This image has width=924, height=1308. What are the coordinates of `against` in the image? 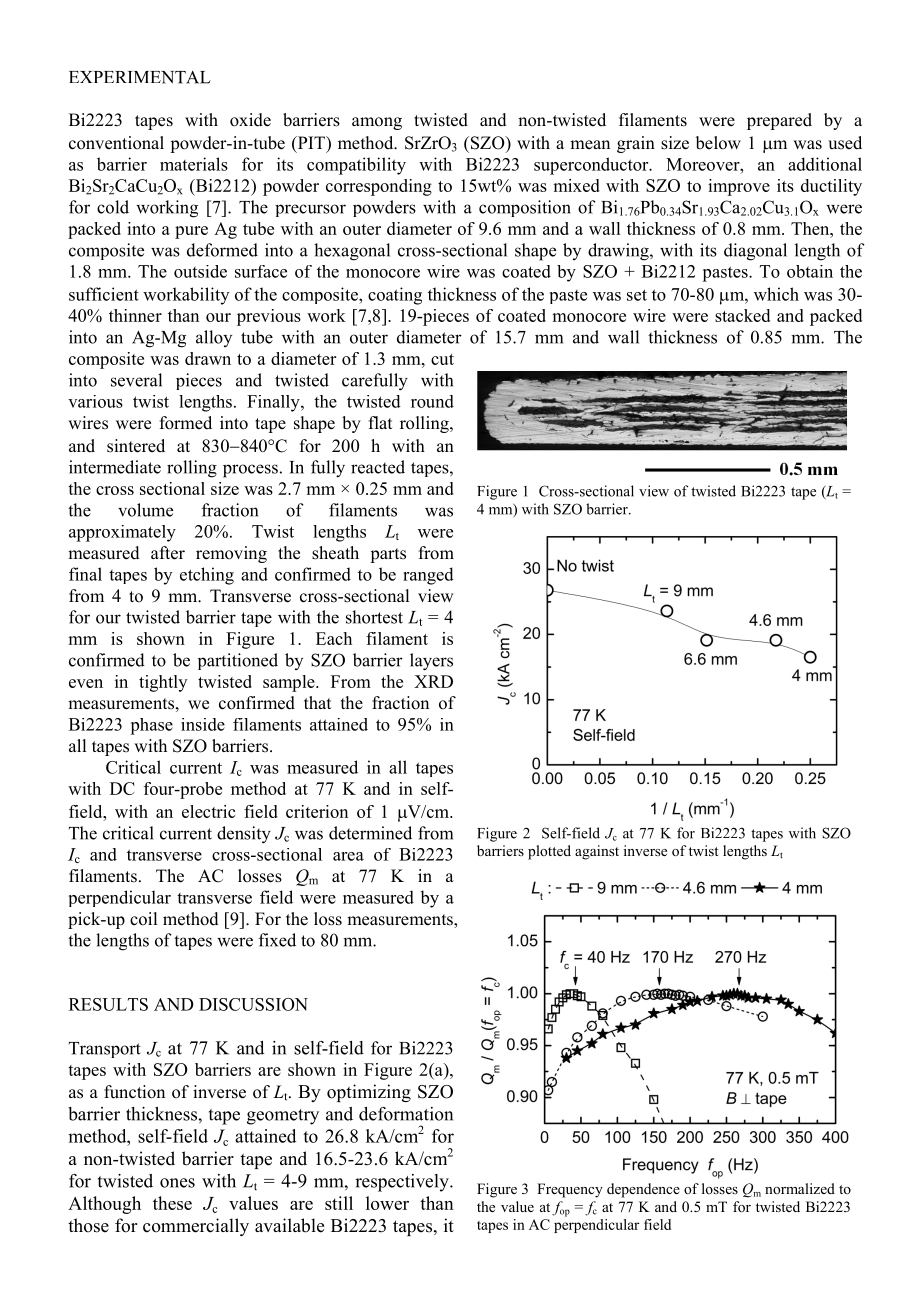 It's located at (597, 852).
